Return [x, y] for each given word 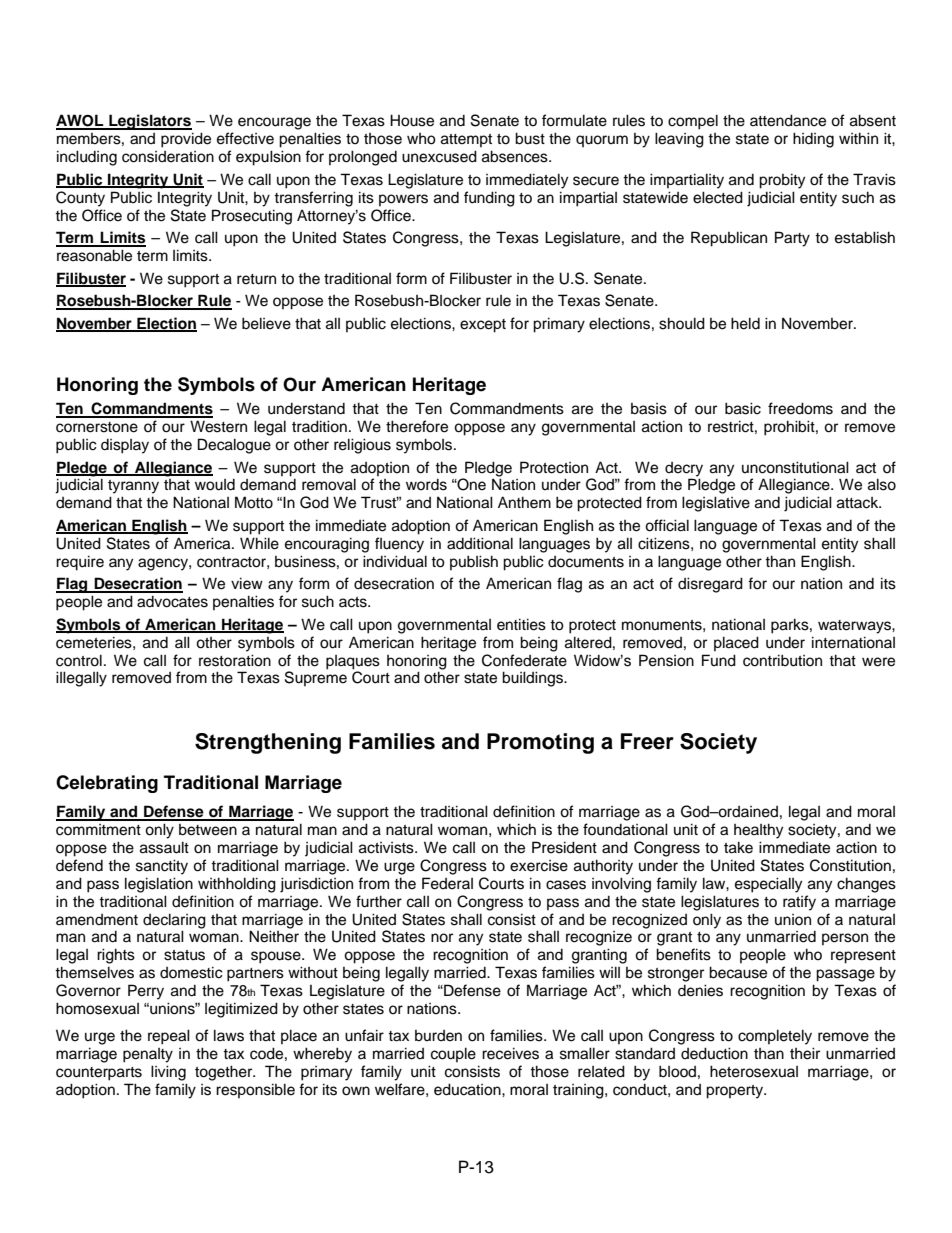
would [215, 485]
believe [266, 323]
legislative [716, 504]
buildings [533, 679]
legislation [159, 885]
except [483, 326]
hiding [813, 140]
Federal [447, 883]
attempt [466, 140]
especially [768, 885]
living [168, 1073]
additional [480, 543]
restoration [235, 660]
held [745, 323]
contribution [782, 660]
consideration [168, 157]
